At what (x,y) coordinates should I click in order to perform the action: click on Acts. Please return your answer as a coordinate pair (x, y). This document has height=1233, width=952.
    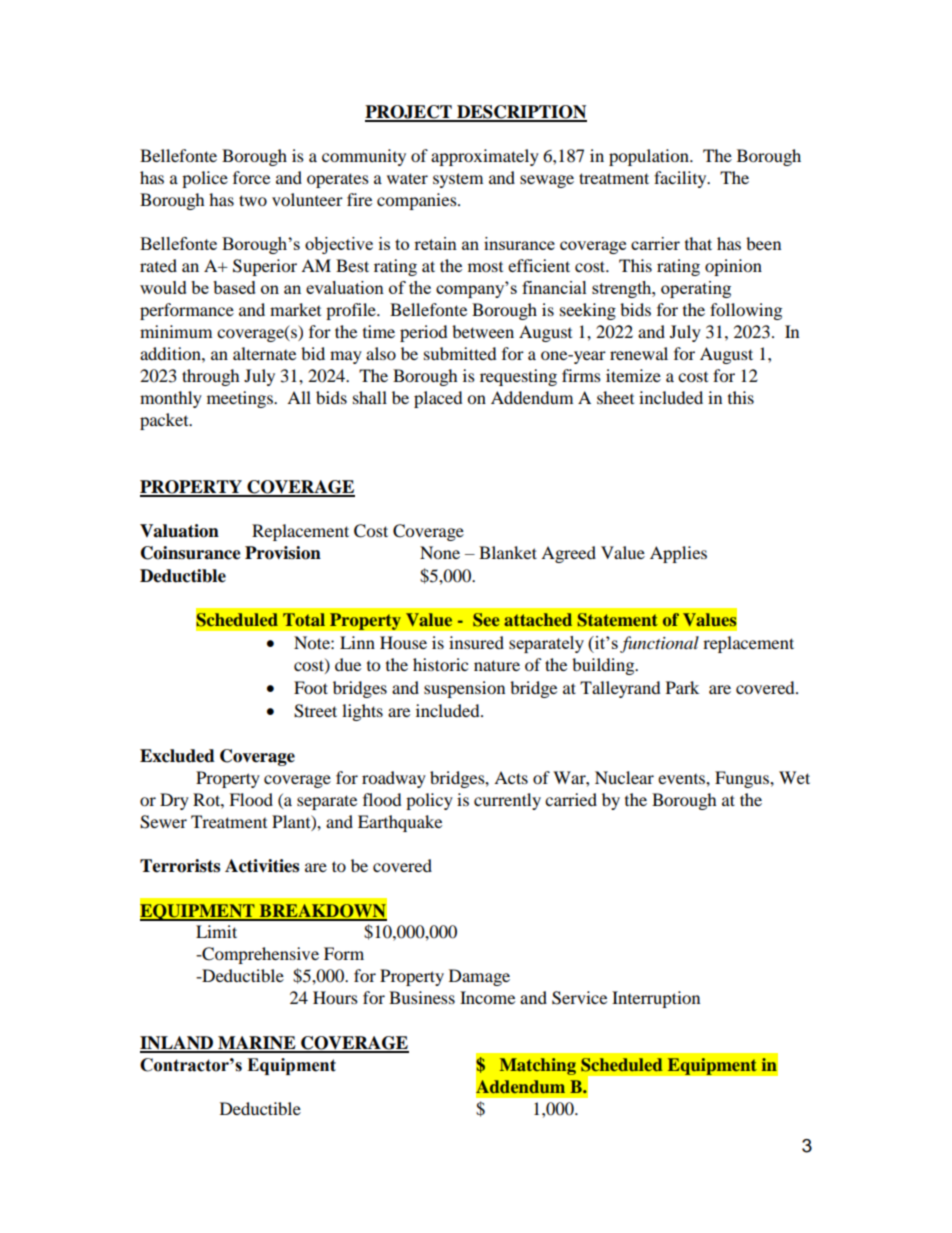
    Looking at the image, I should click on (511, 777).
